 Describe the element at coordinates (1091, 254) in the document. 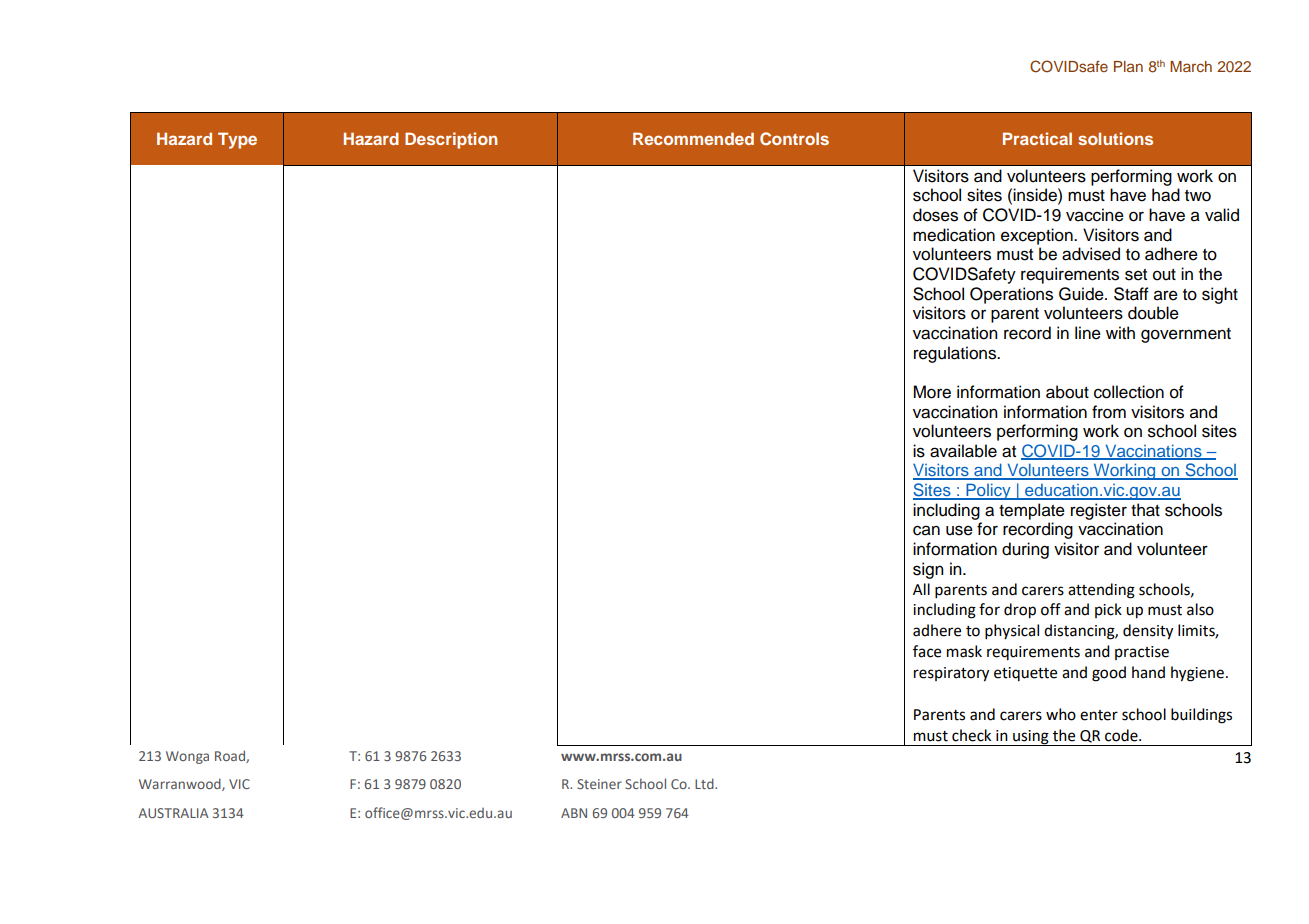

I see `advised` at that location.
